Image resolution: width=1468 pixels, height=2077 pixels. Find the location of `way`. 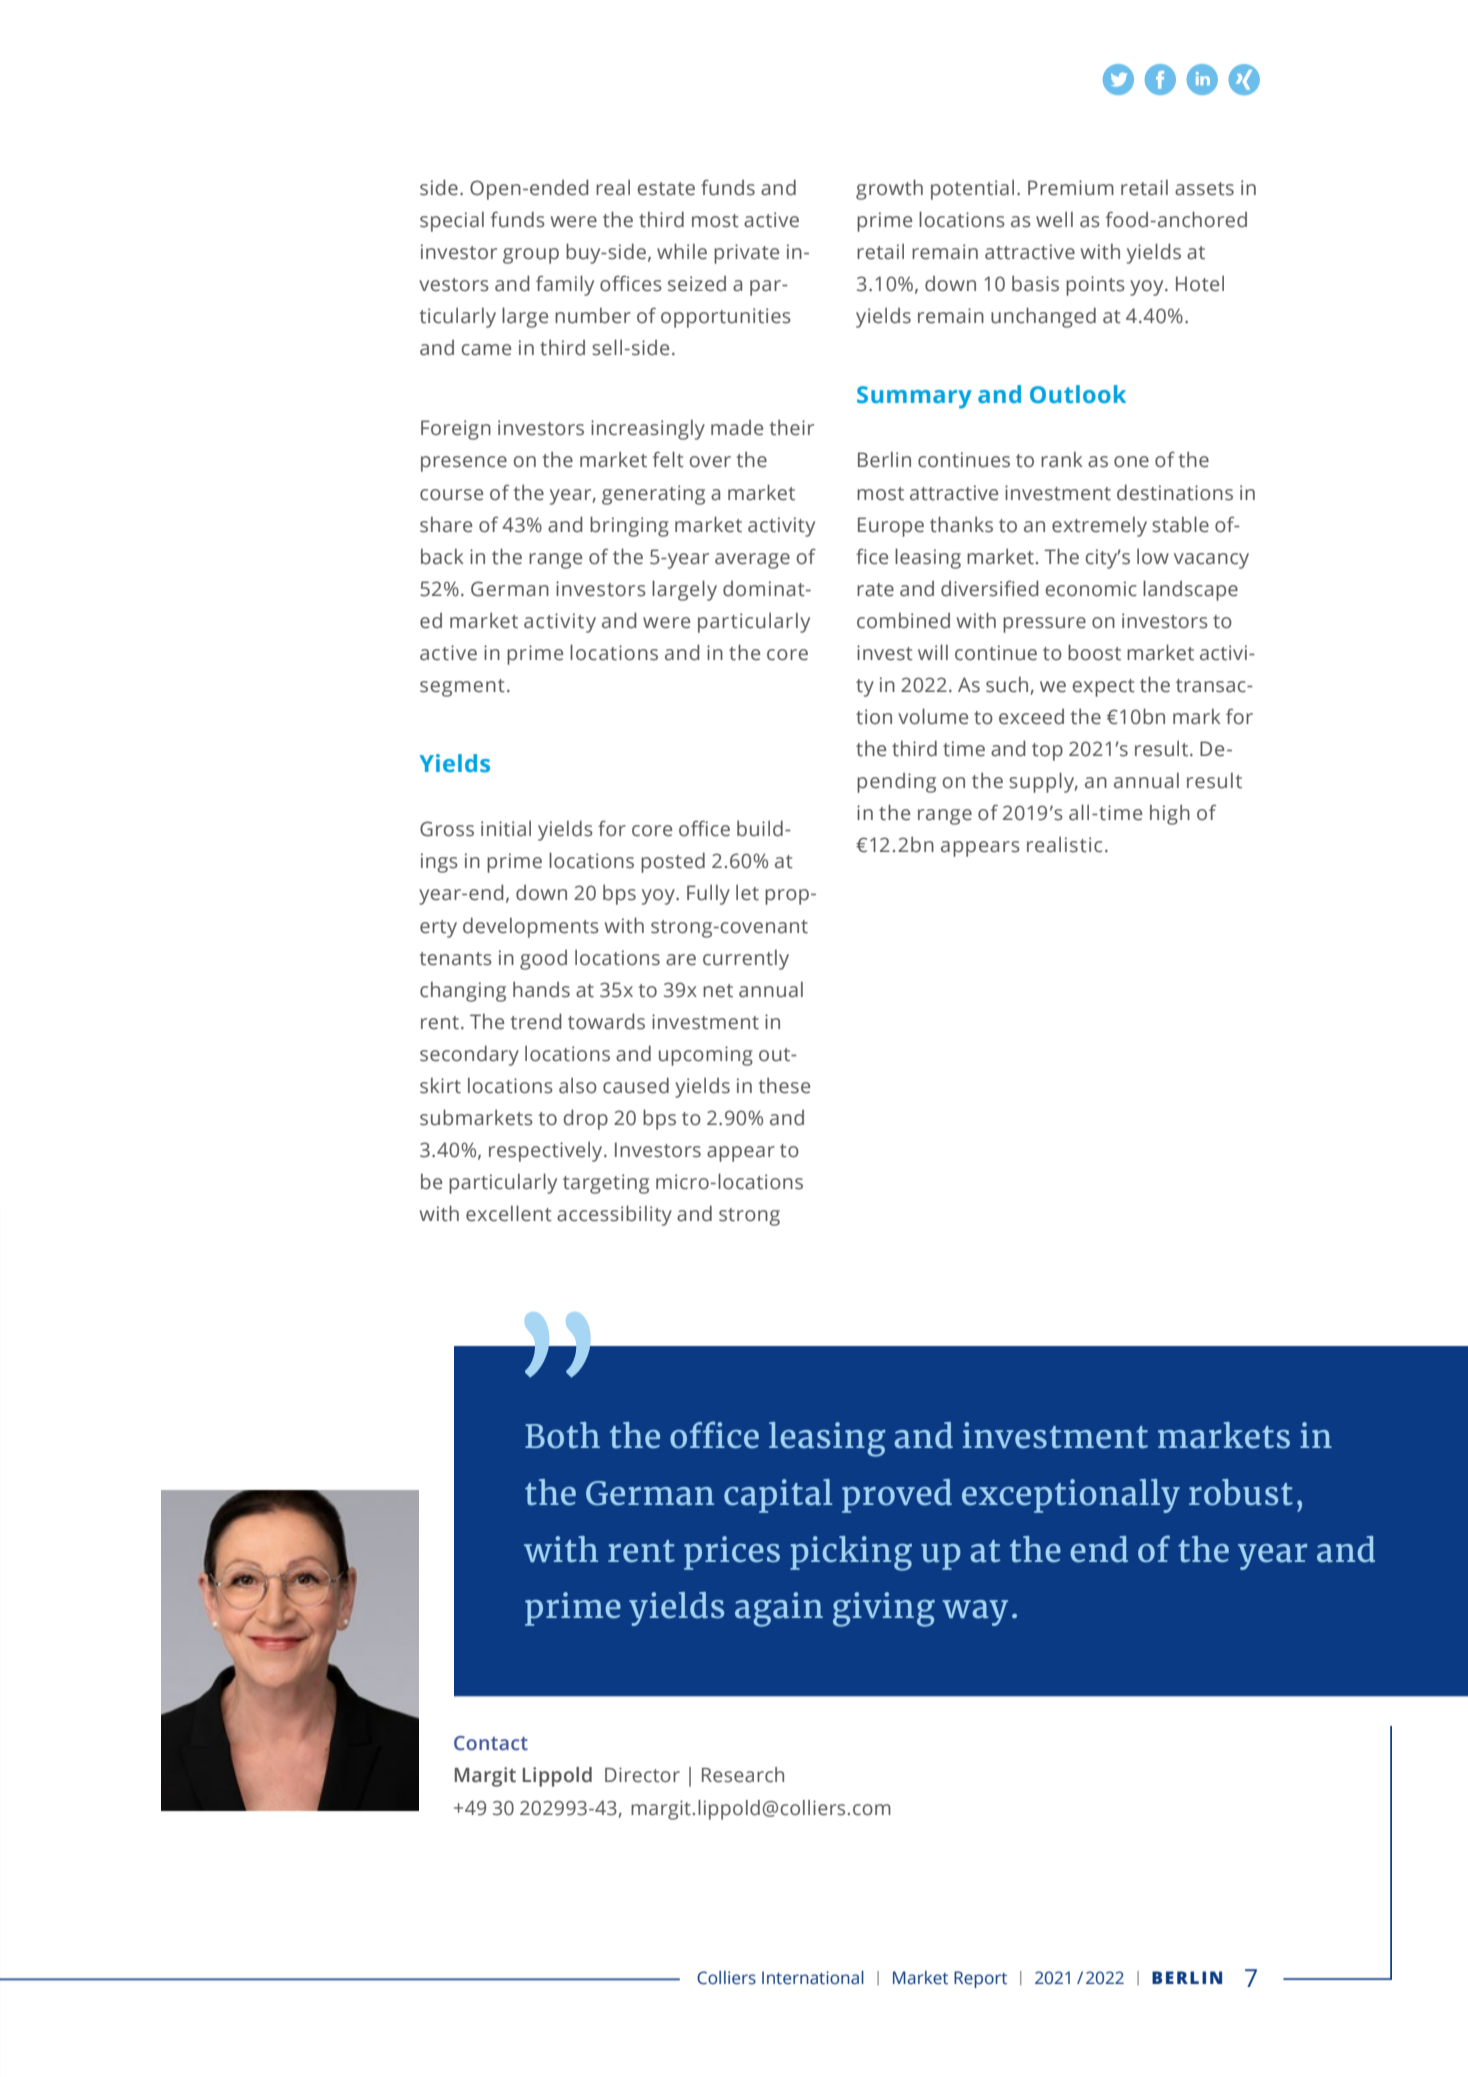

way is located at coordinates (975, 1613).
